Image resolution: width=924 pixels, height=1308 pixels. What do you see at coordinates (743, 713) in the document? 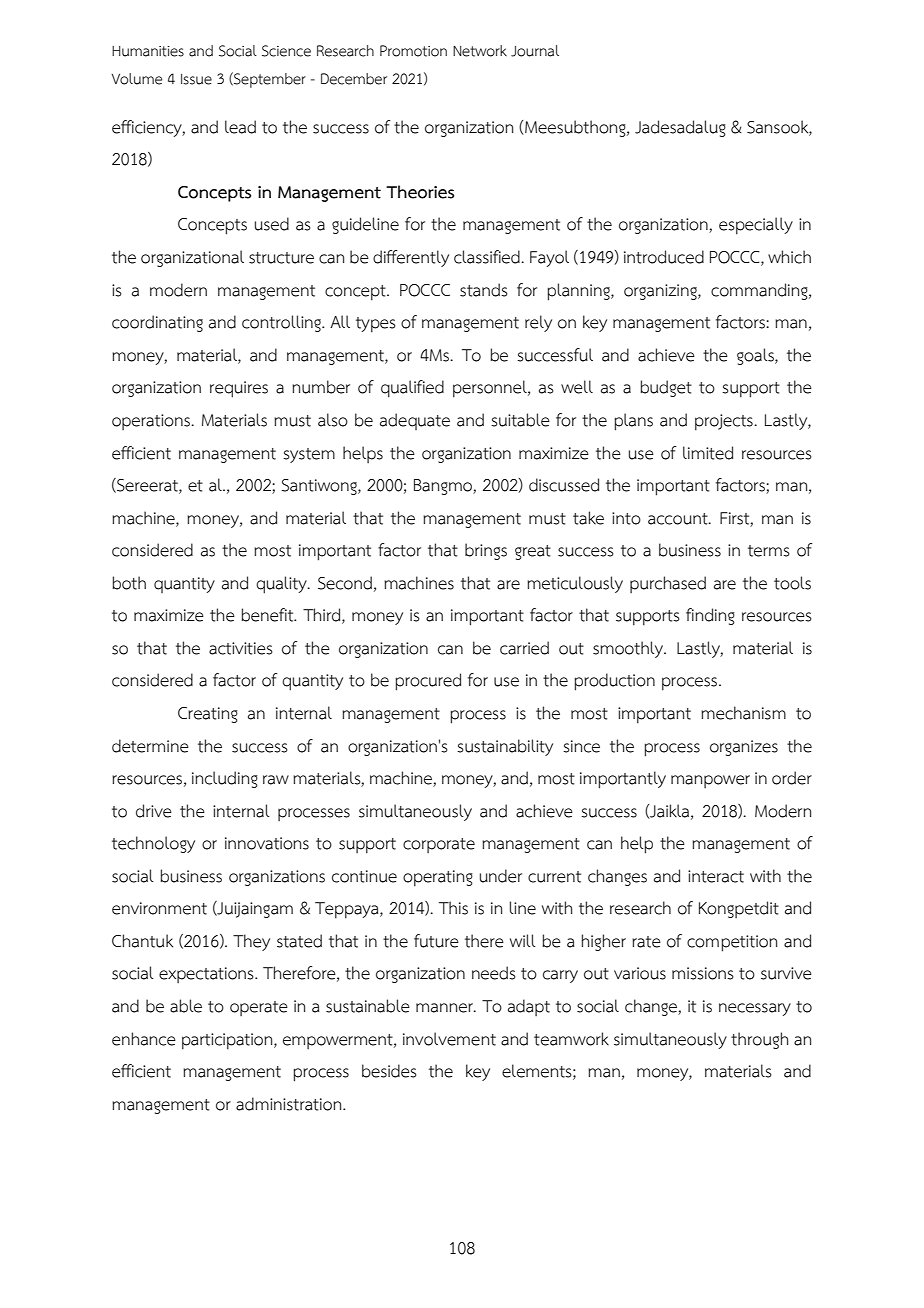
I see `mechanism` at bounding box center [743, 713].
